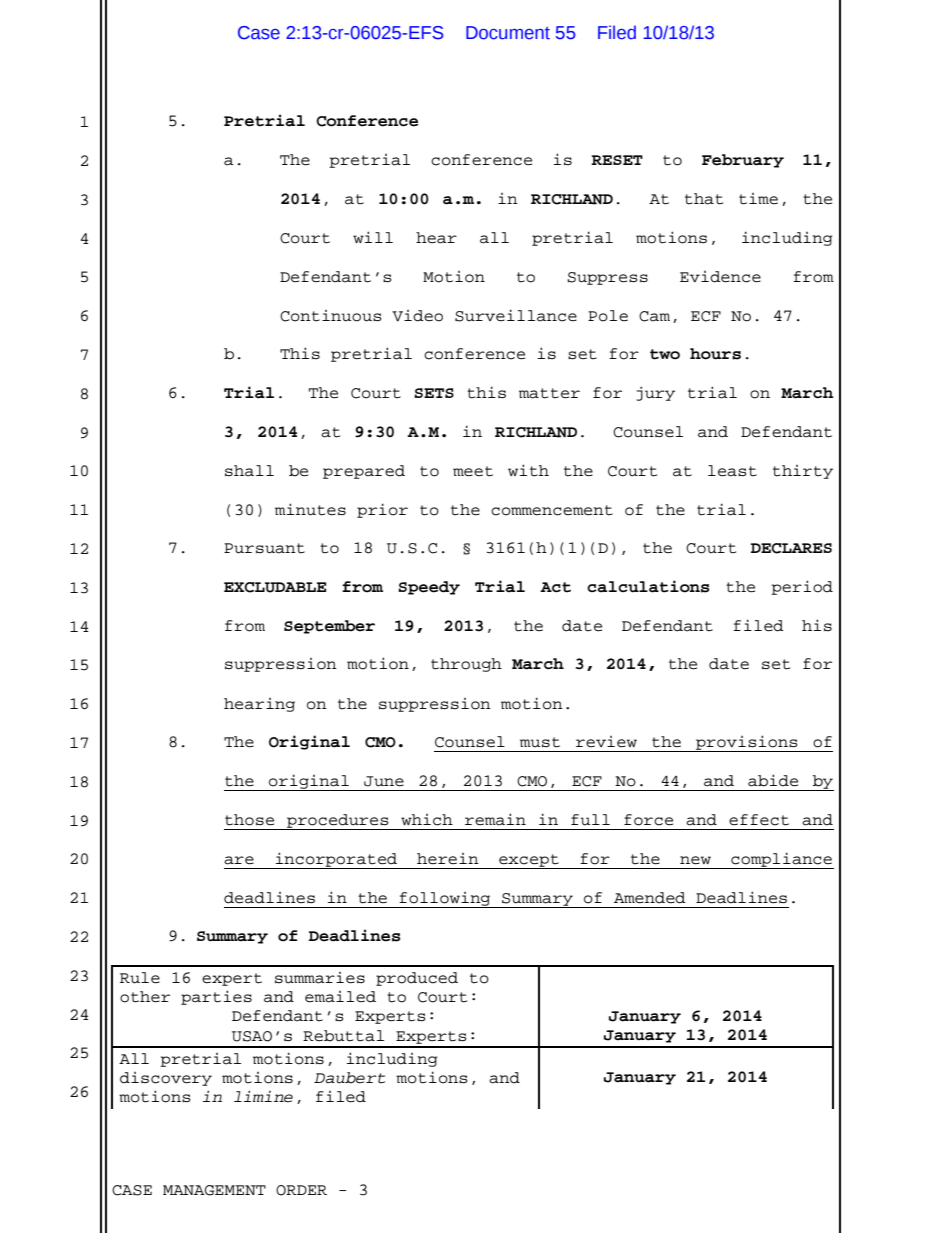  I want to click on effect, so click(759, 820).
